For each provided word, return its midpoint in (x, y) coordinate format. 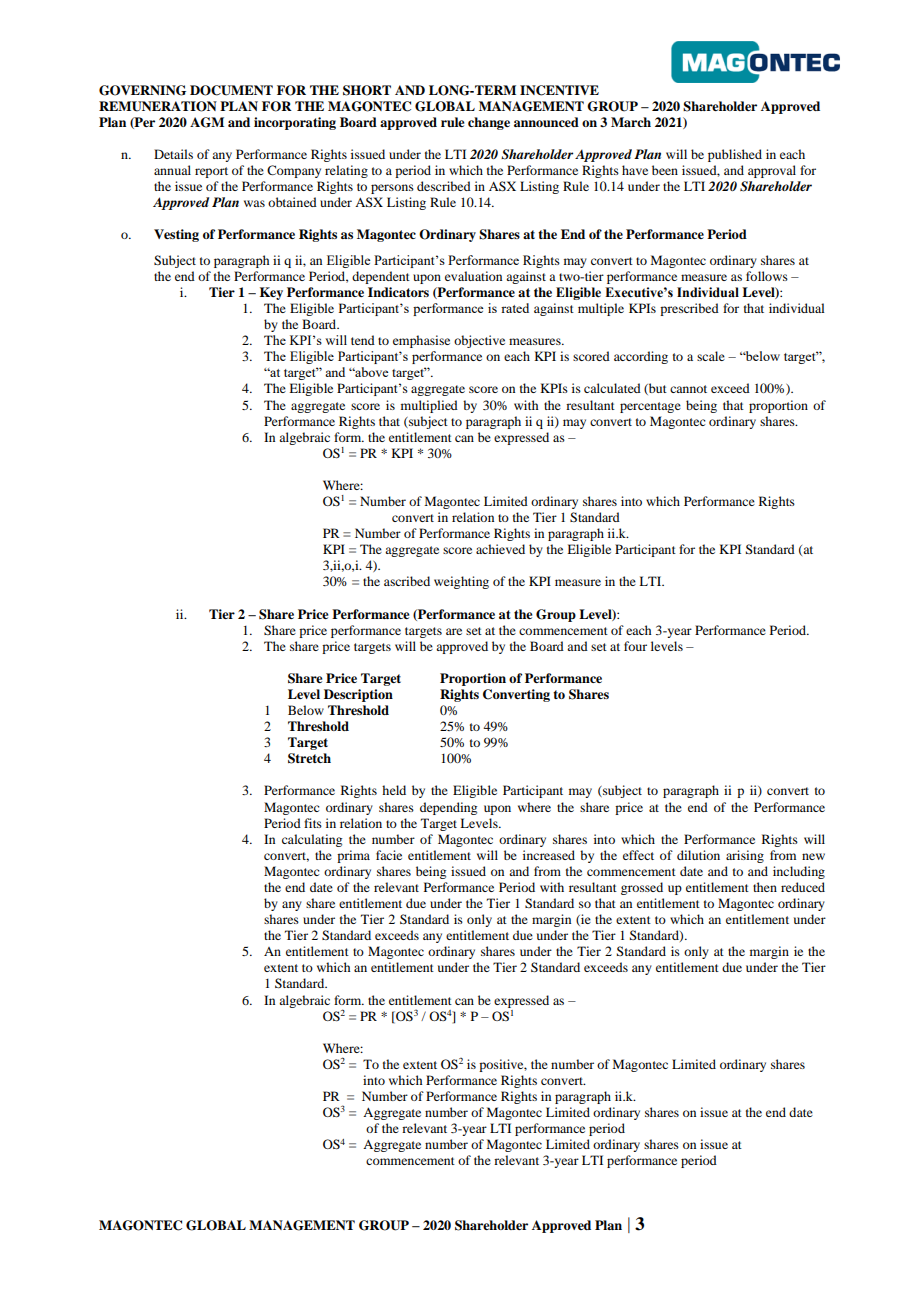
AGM (207, 122)
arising (745, 856)
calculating (312, 840)
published (735, 155)
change (489, 123)
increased (549, 855)
